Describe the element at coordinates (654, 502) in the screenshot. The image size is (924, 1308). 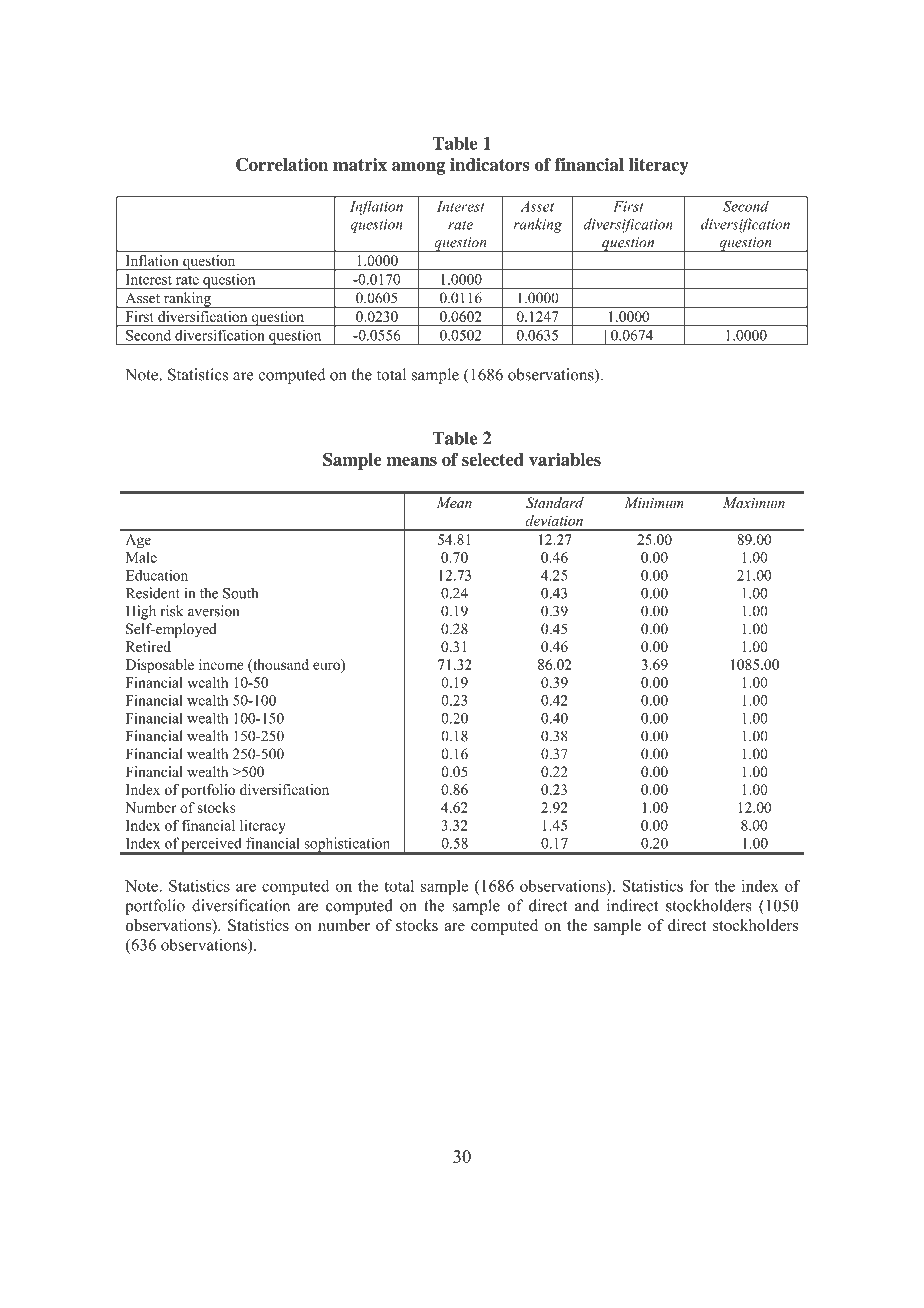
I see `Minimum` at that location.
